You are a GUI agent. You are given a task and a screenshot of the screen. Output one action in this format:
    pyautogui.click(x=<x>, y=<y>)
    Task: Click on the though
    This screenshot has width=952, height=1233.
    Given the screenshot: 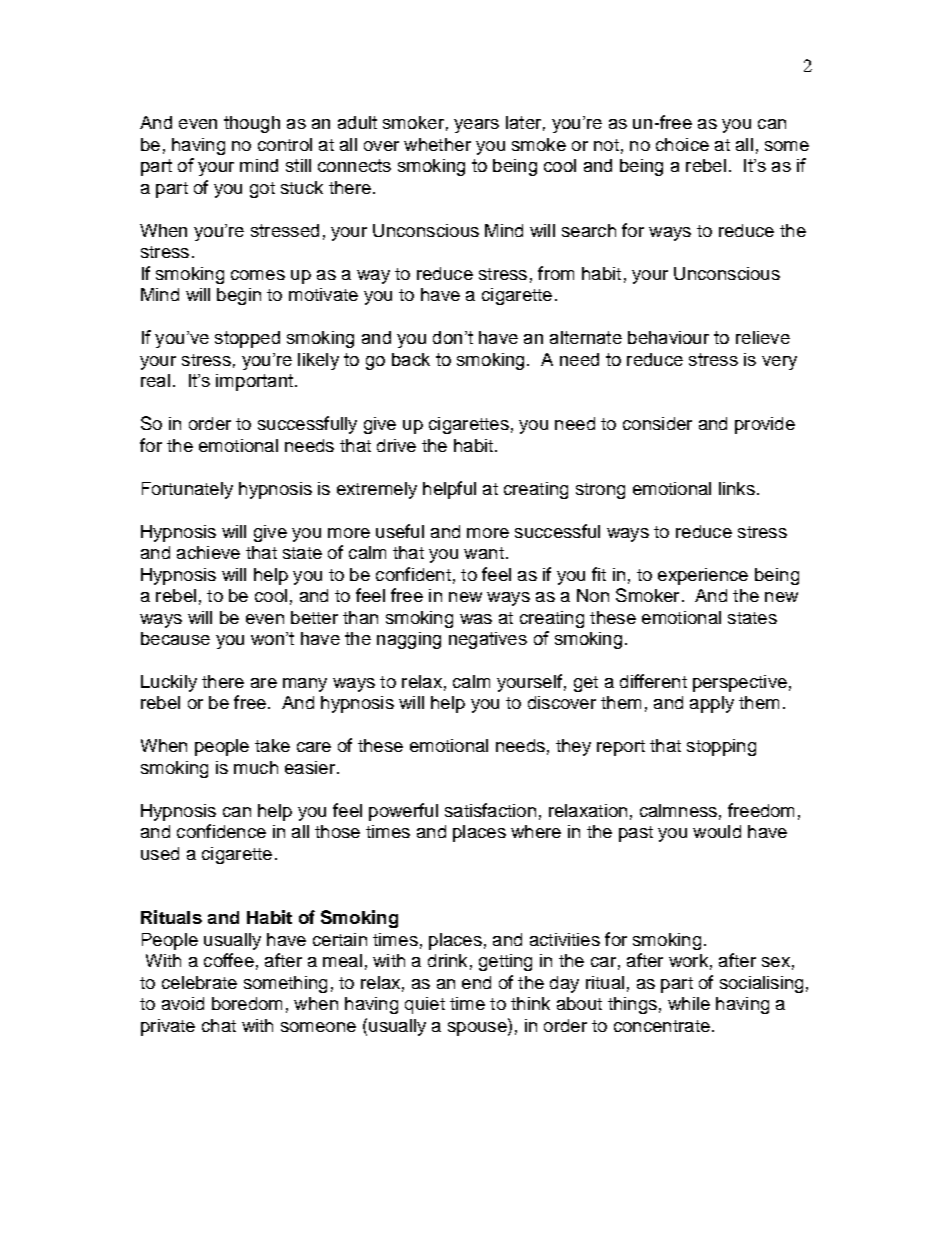 What is the action you would take?
    pyautogui.click(x=252, y=124)
